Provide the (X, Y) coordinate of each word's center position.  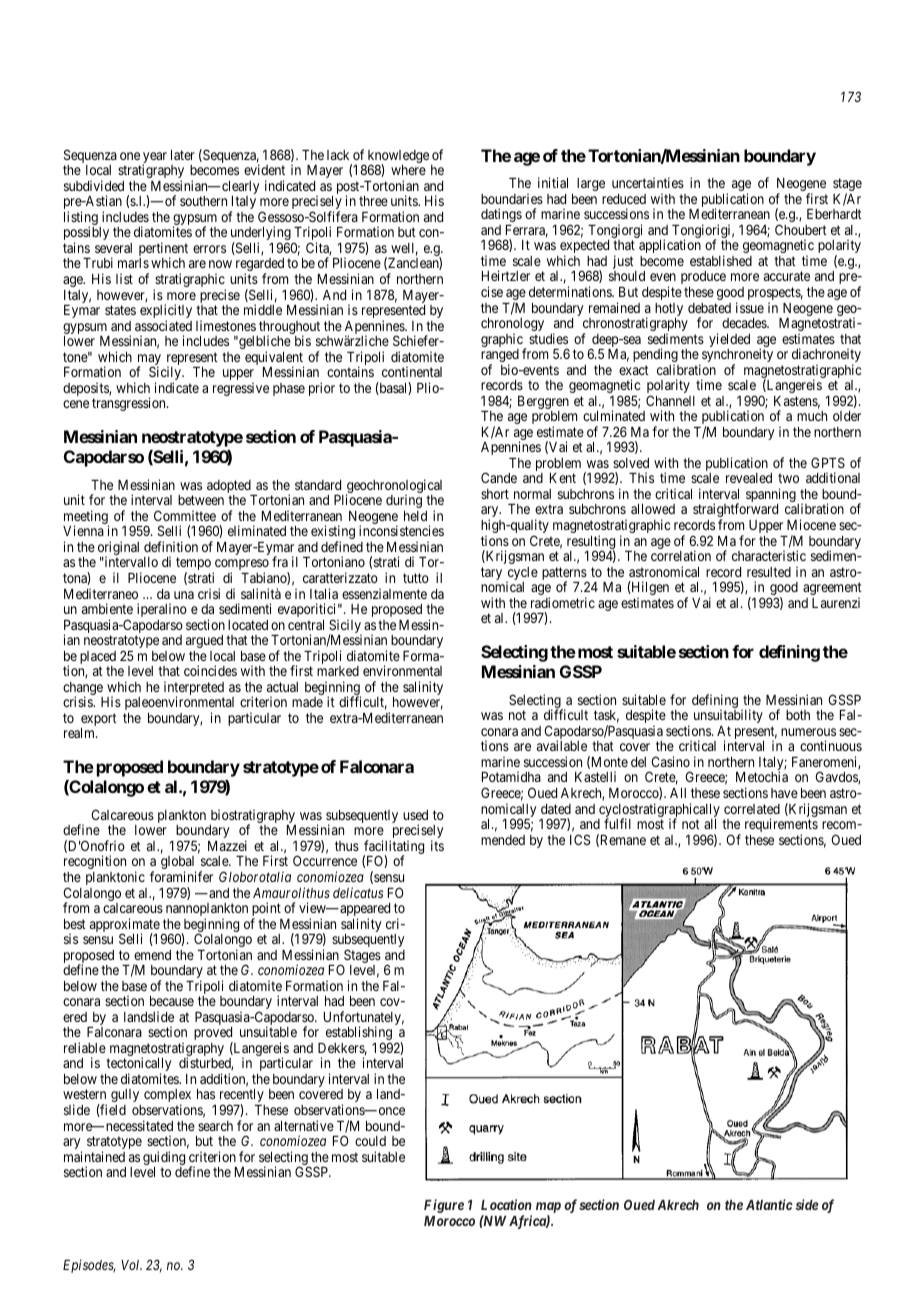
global (178, 864)
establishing (359, 1034)
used (415, 815)
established (721, 260)
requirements (781, 826)
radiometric (563, 602)
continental (412, 371)
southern (203, 201)
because (172, 1001)
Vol (131, 1265)
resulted (769, 572)
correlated (752, 809)
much (812, 416)
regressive (241, 389)
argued (204, 641)
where (408, 170)
